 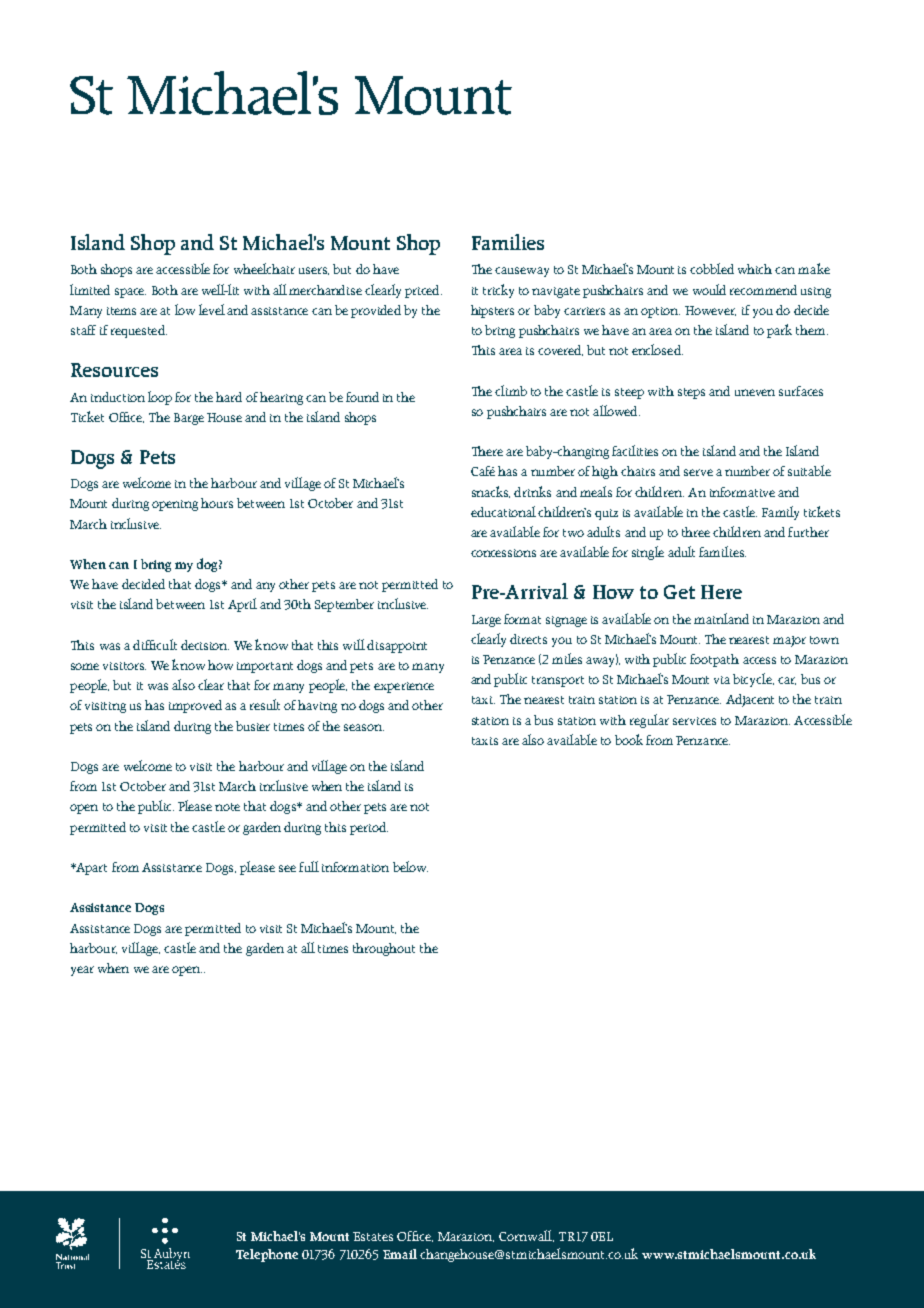 I want to click on would, so click(x=709, y=289).
